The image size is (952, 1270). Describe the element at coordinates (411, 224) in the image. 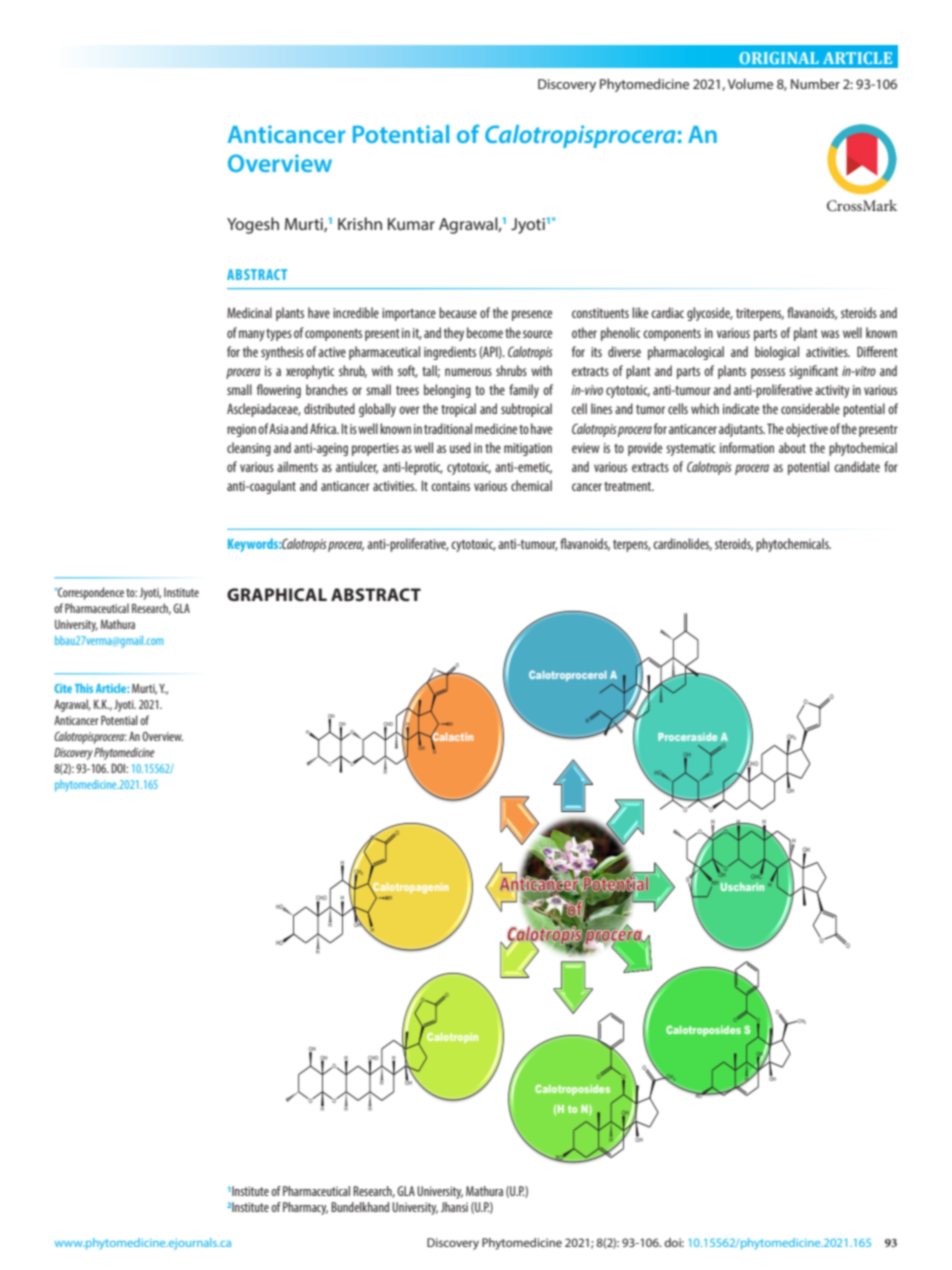

I see `Kumar` at that location.
